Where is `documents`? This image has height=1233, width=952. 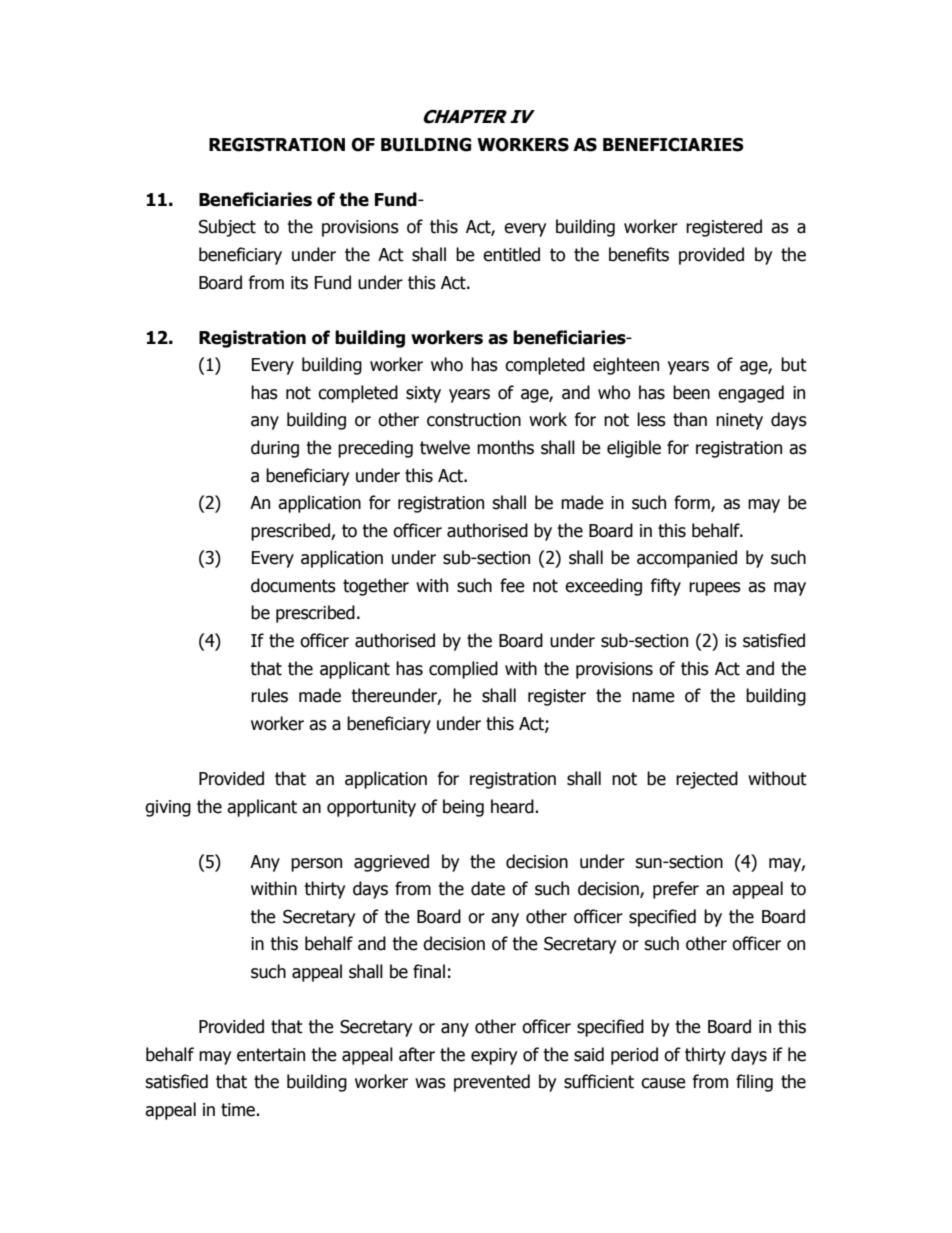 documents is located at coordinates (293, 585).
